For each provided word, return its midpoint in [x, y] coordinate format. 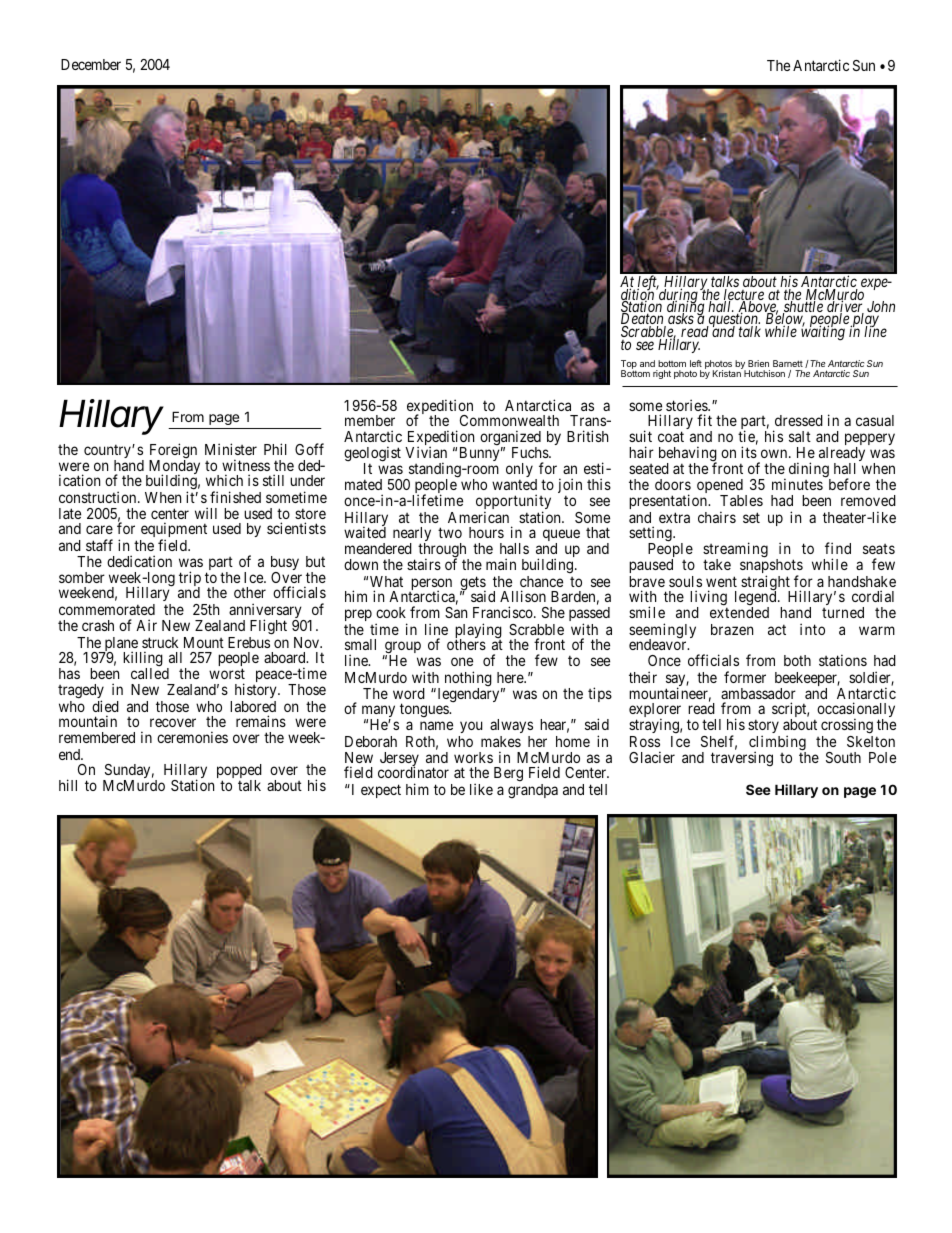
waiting [823, 333]
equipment [173, 531]
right [662, 374]
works [473, 757]
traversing [742, 758]
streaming [735, 551]
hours [486, 532]
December [91, 64]
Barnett [788, 363]
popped [239, 772]
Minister [231, 449]
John [881, 308]
